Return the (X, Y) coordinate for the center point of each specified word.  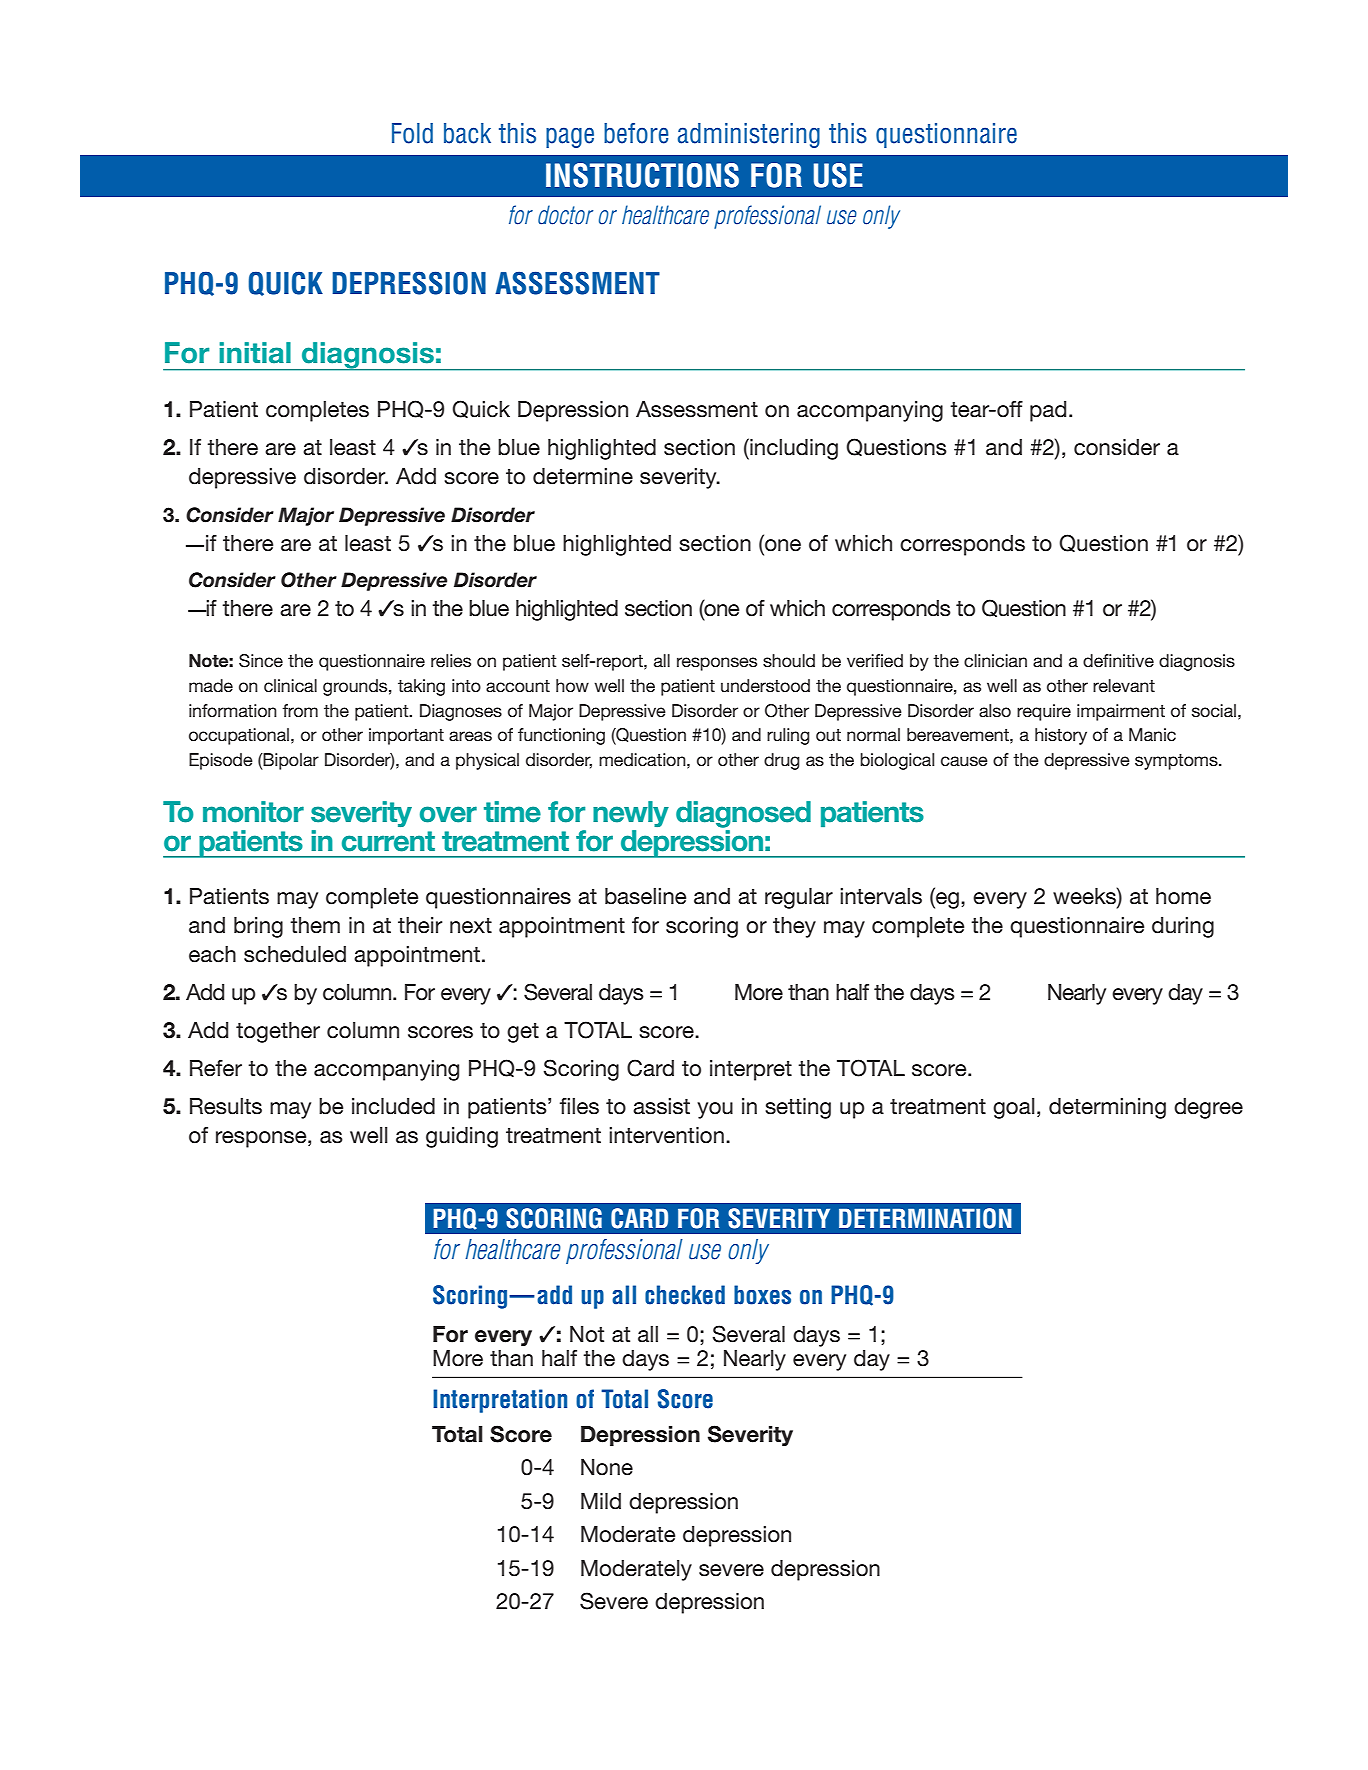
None (607, 1467)
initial (255, 353)
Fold (412, 133)
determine (583, 476)
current (388, 841)
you (715, 1110)
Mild (601, 1501)
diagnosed (743, 814)
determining (1107, 1108)
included (393, 1106)
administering (749, 135)
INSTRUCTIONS (642, 175)
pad (1048, 411)
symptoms (1177, 762)
